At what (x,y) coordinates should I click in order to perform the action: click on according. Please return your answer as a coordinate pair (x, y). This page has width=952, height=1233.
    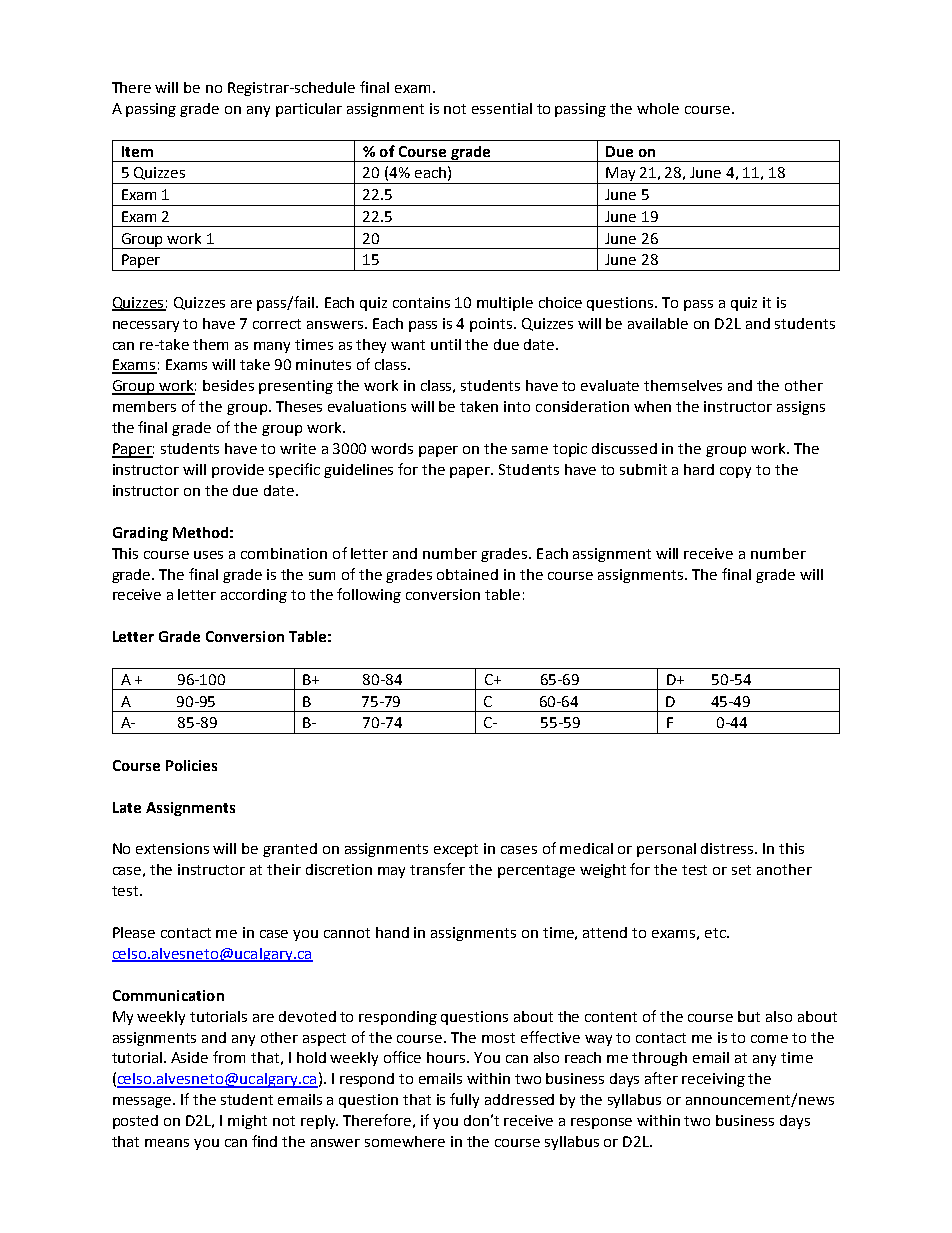
    Looking at the image, I should click on (254, 596).
